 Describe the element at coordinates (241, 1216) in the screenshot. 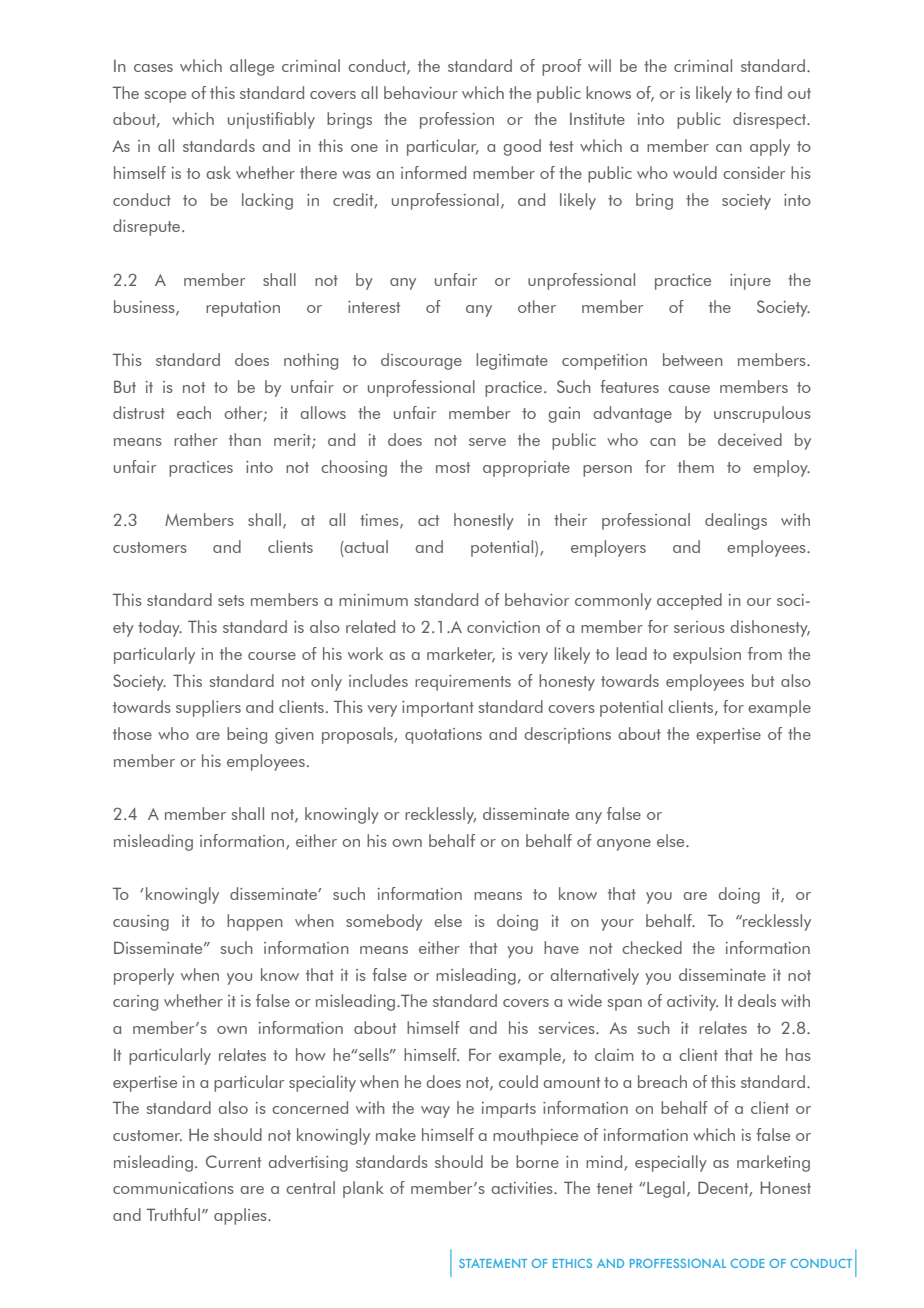

I see `applies` at that location.
